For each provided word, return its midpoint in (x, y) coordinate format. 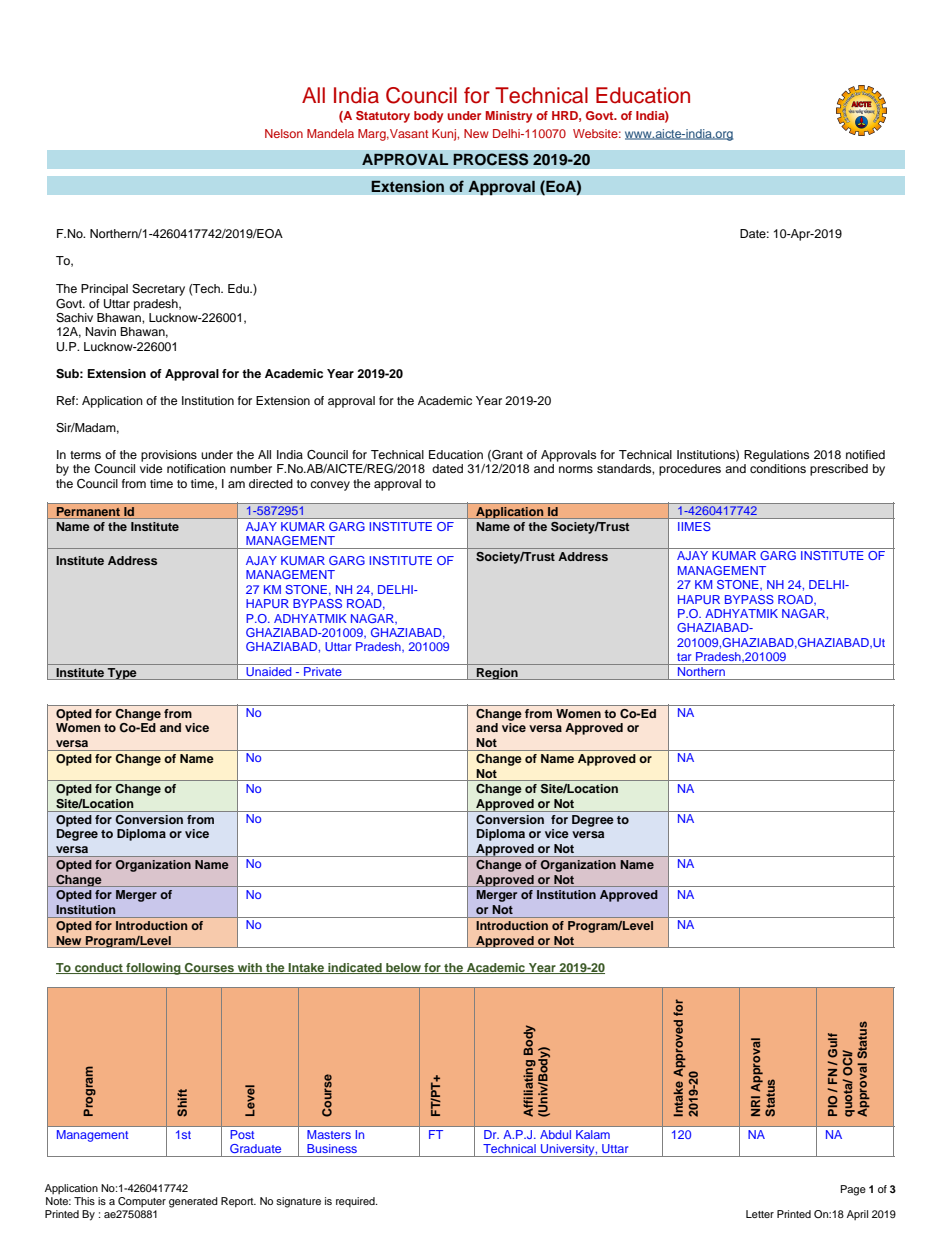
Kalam (593, 1134)
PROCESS (491, 159)
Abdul (555, 1134)
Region (497, 674)
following (153, 969)
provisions (169, 456)
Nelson (284, 133)
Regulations (776, 456)
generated (193, 1202)
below (403, 968)
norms (576, 469)
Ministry (509, 117)
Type (122, 674)
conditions (778, 468)
